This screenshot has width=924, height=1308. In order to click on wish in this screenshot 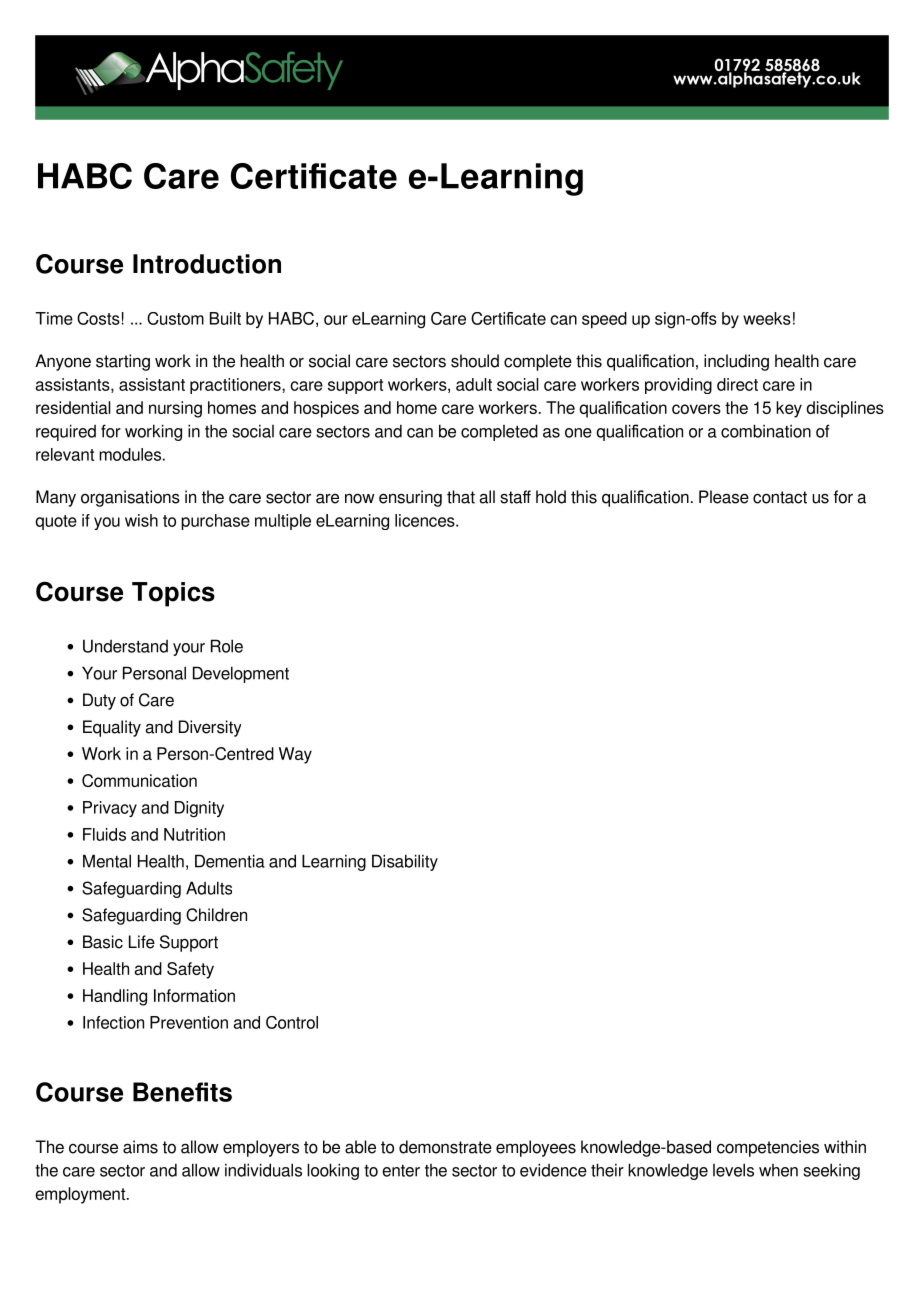, I will do `click(141, 520)`.
